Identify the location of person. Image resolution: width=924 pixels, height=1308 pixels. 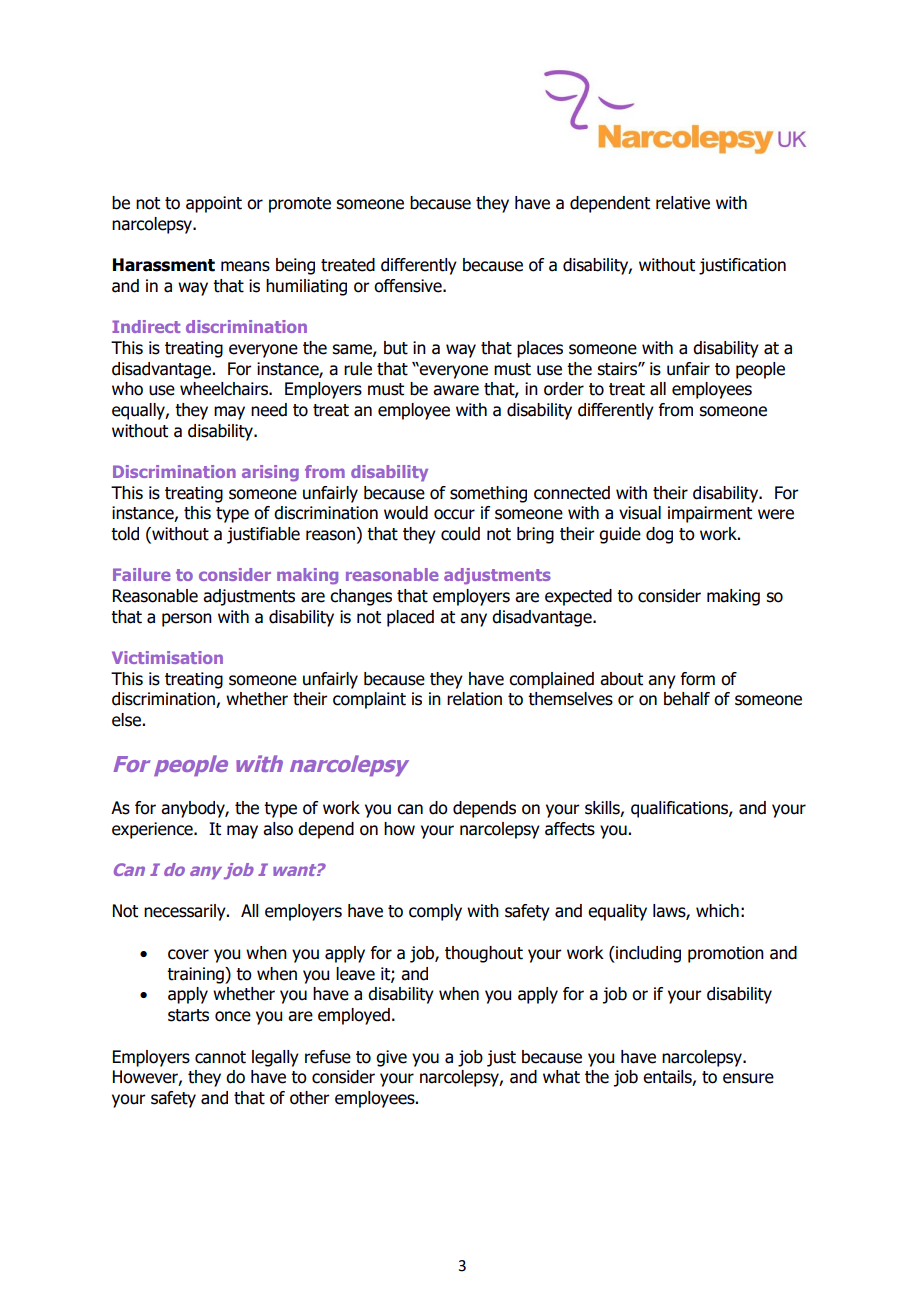
(187, 620).
